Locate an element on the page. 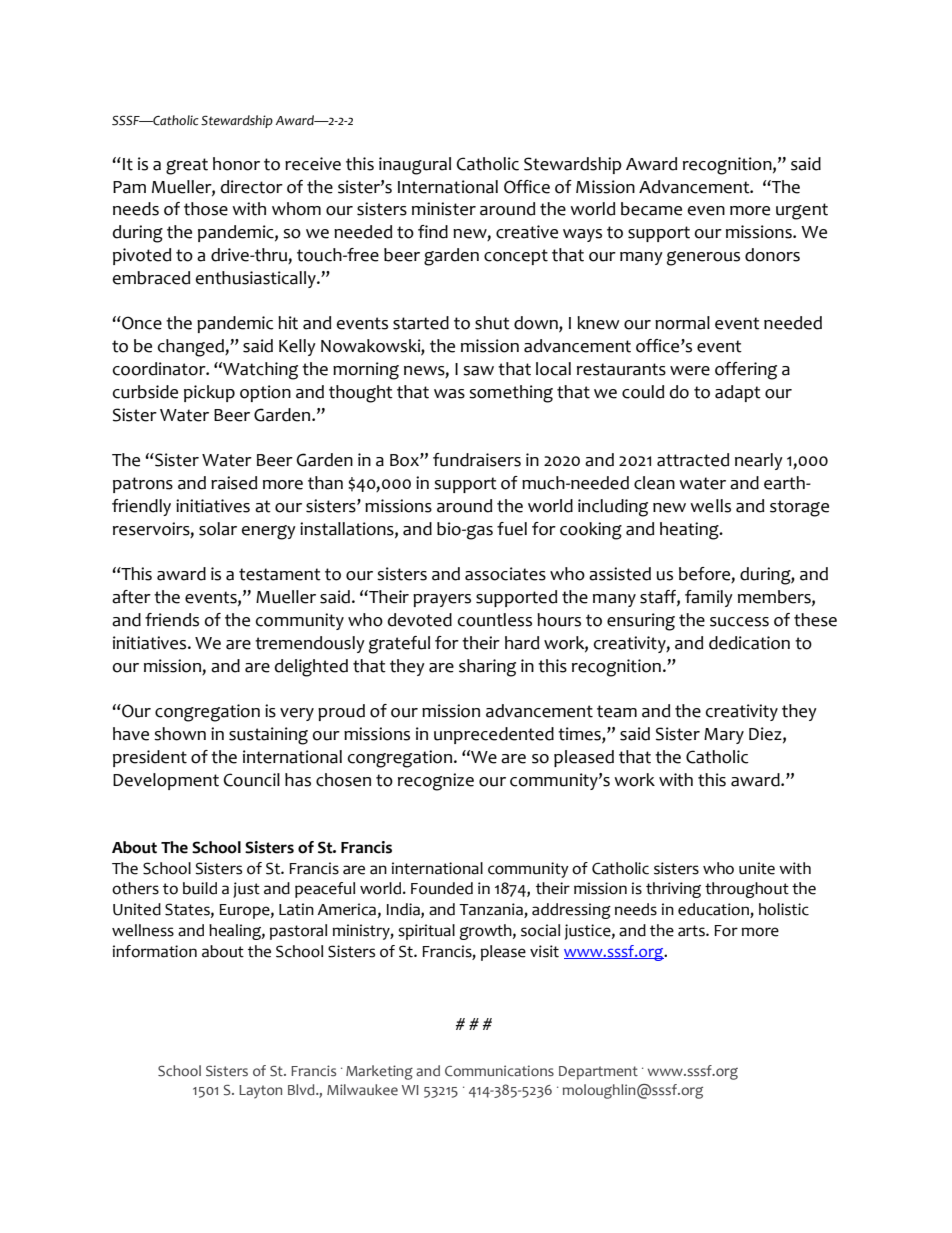 The image size is (952, 1233). friends is located at coordinates (172, 620).
